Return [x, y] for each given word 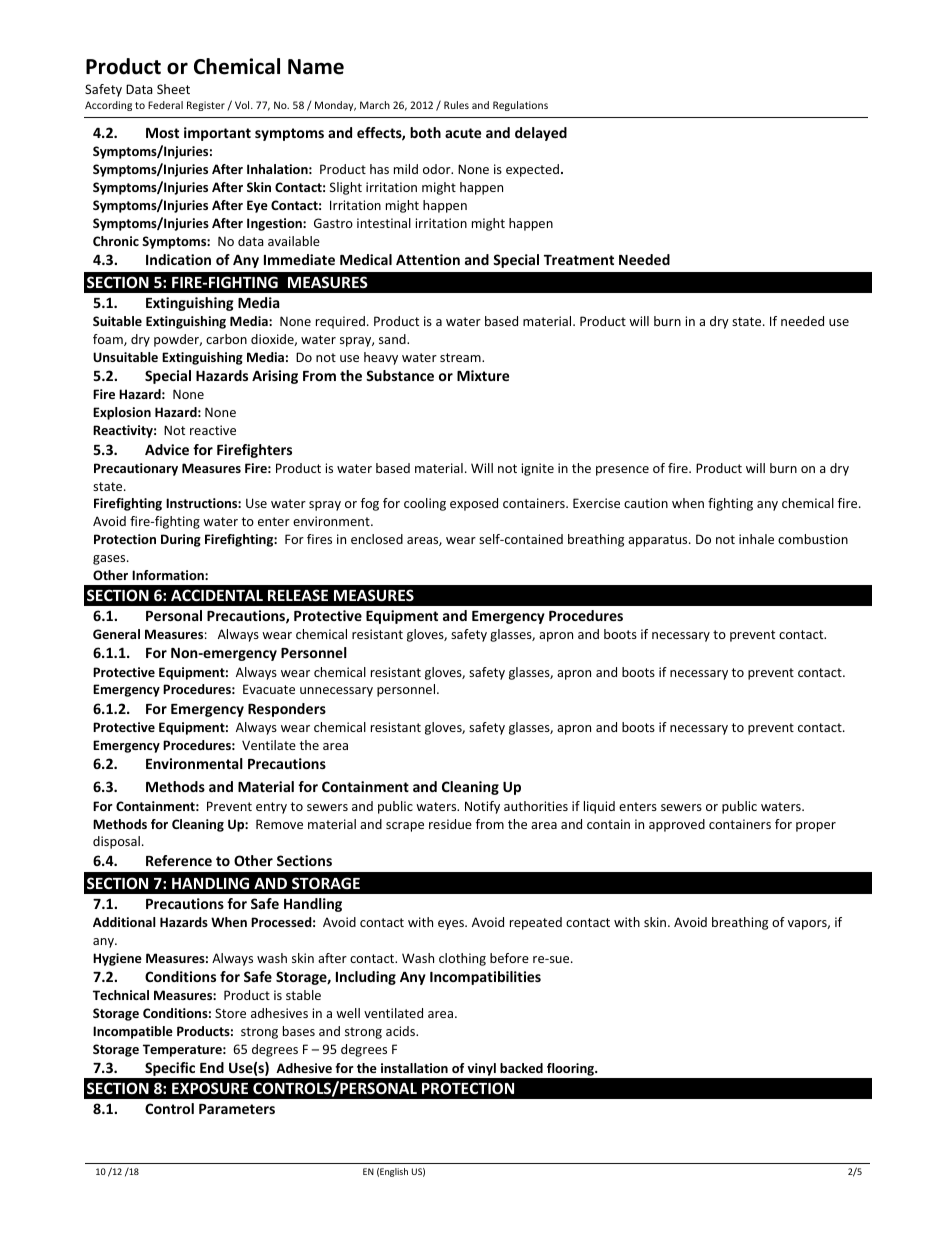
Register [206, 106]
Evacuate [269, 689]
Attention [428, 259]
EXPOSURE [210, 1088]
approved [677, 825]
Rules [456, 105]
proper [816, 827]
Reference [179, 860]
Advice [167, 449]
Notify [482, 807]
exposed [474, 504]
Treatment [579, 260]
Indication [178, 259]
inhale [756, 539]
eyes [452, 925]
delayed [541, 134]
